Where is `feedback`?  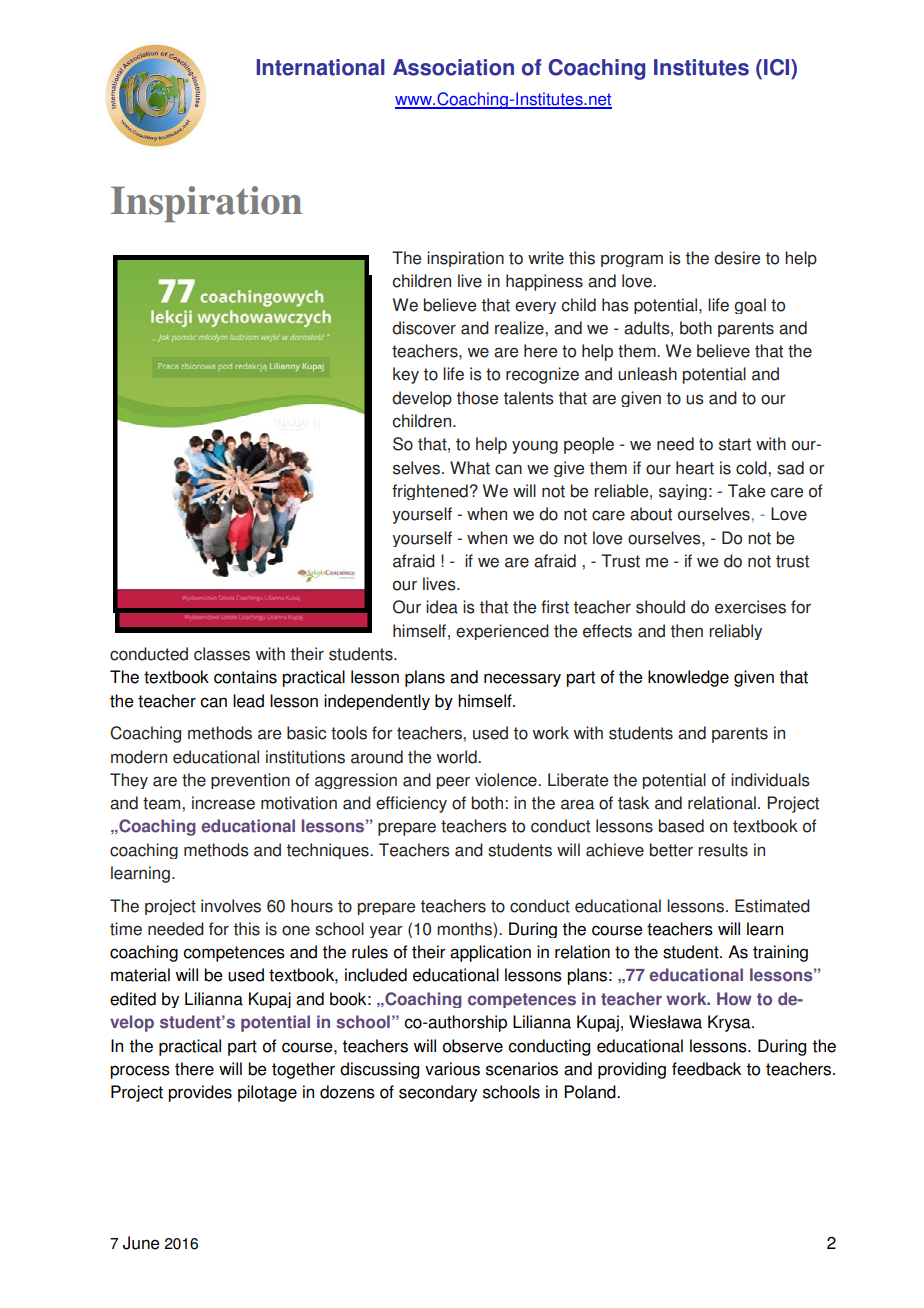 feedback is located at coordinates (706, 1069).
